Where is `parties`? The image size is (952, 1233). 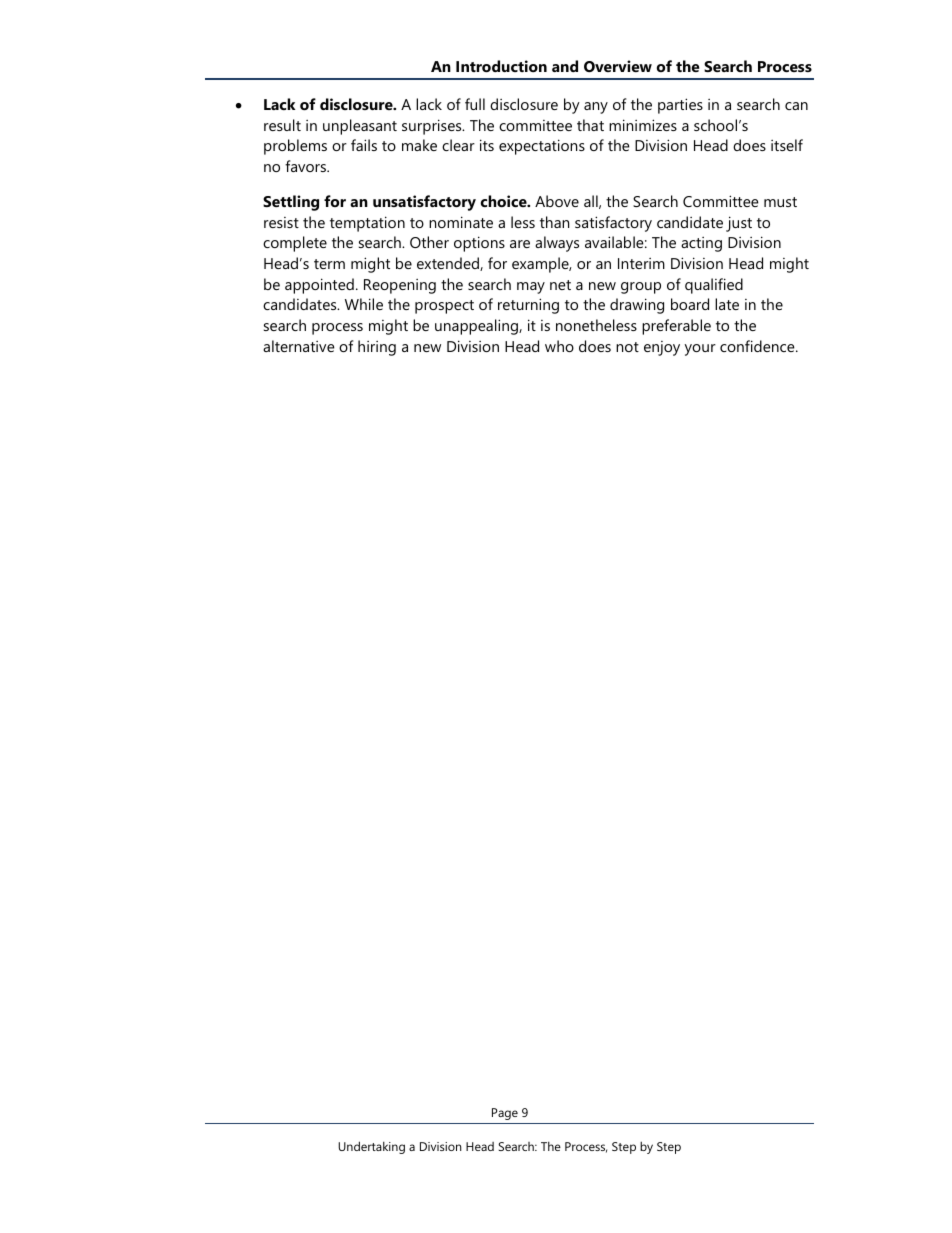 parties is located at coordinates (680, 106).
